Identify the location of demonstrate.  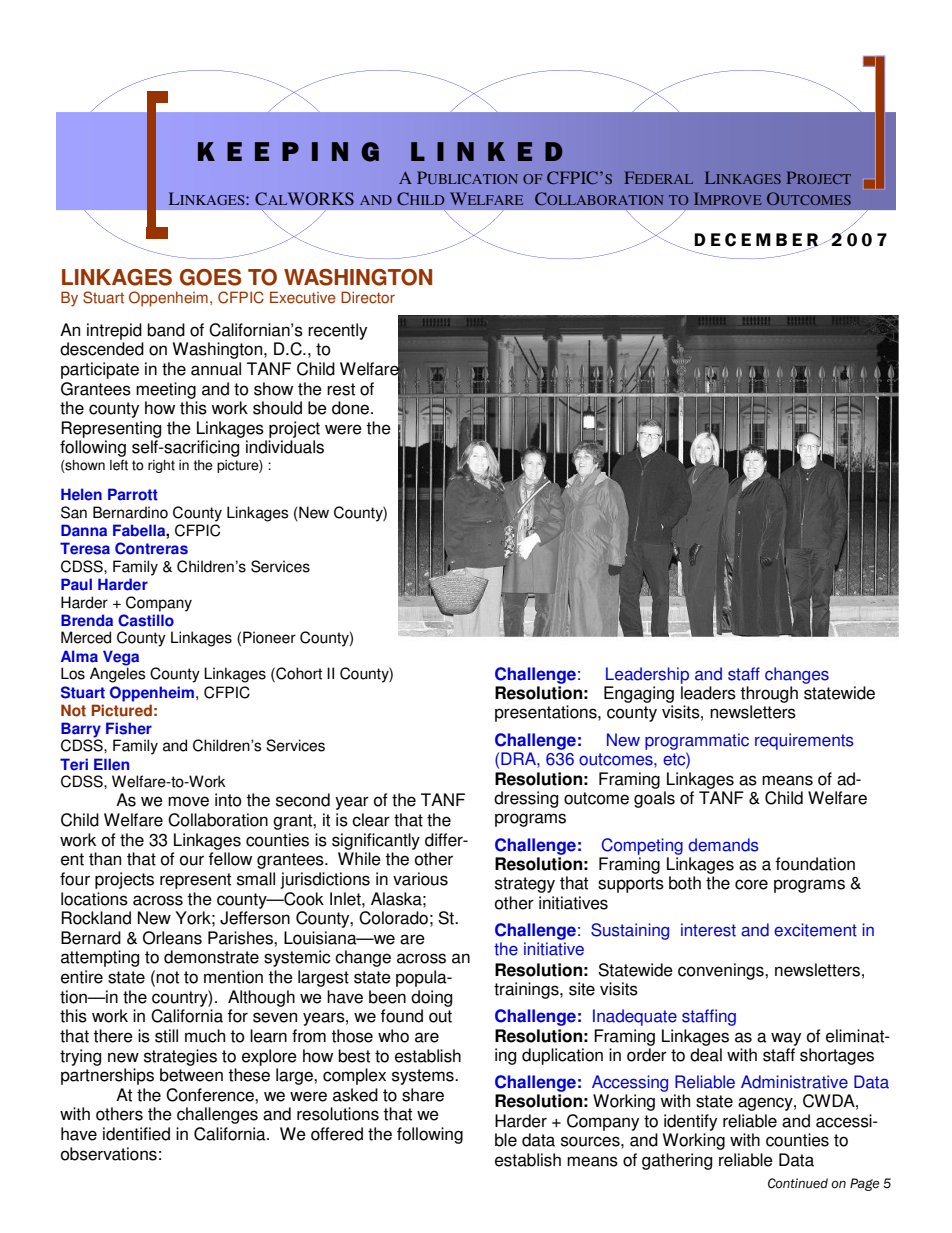
(211, 957).
